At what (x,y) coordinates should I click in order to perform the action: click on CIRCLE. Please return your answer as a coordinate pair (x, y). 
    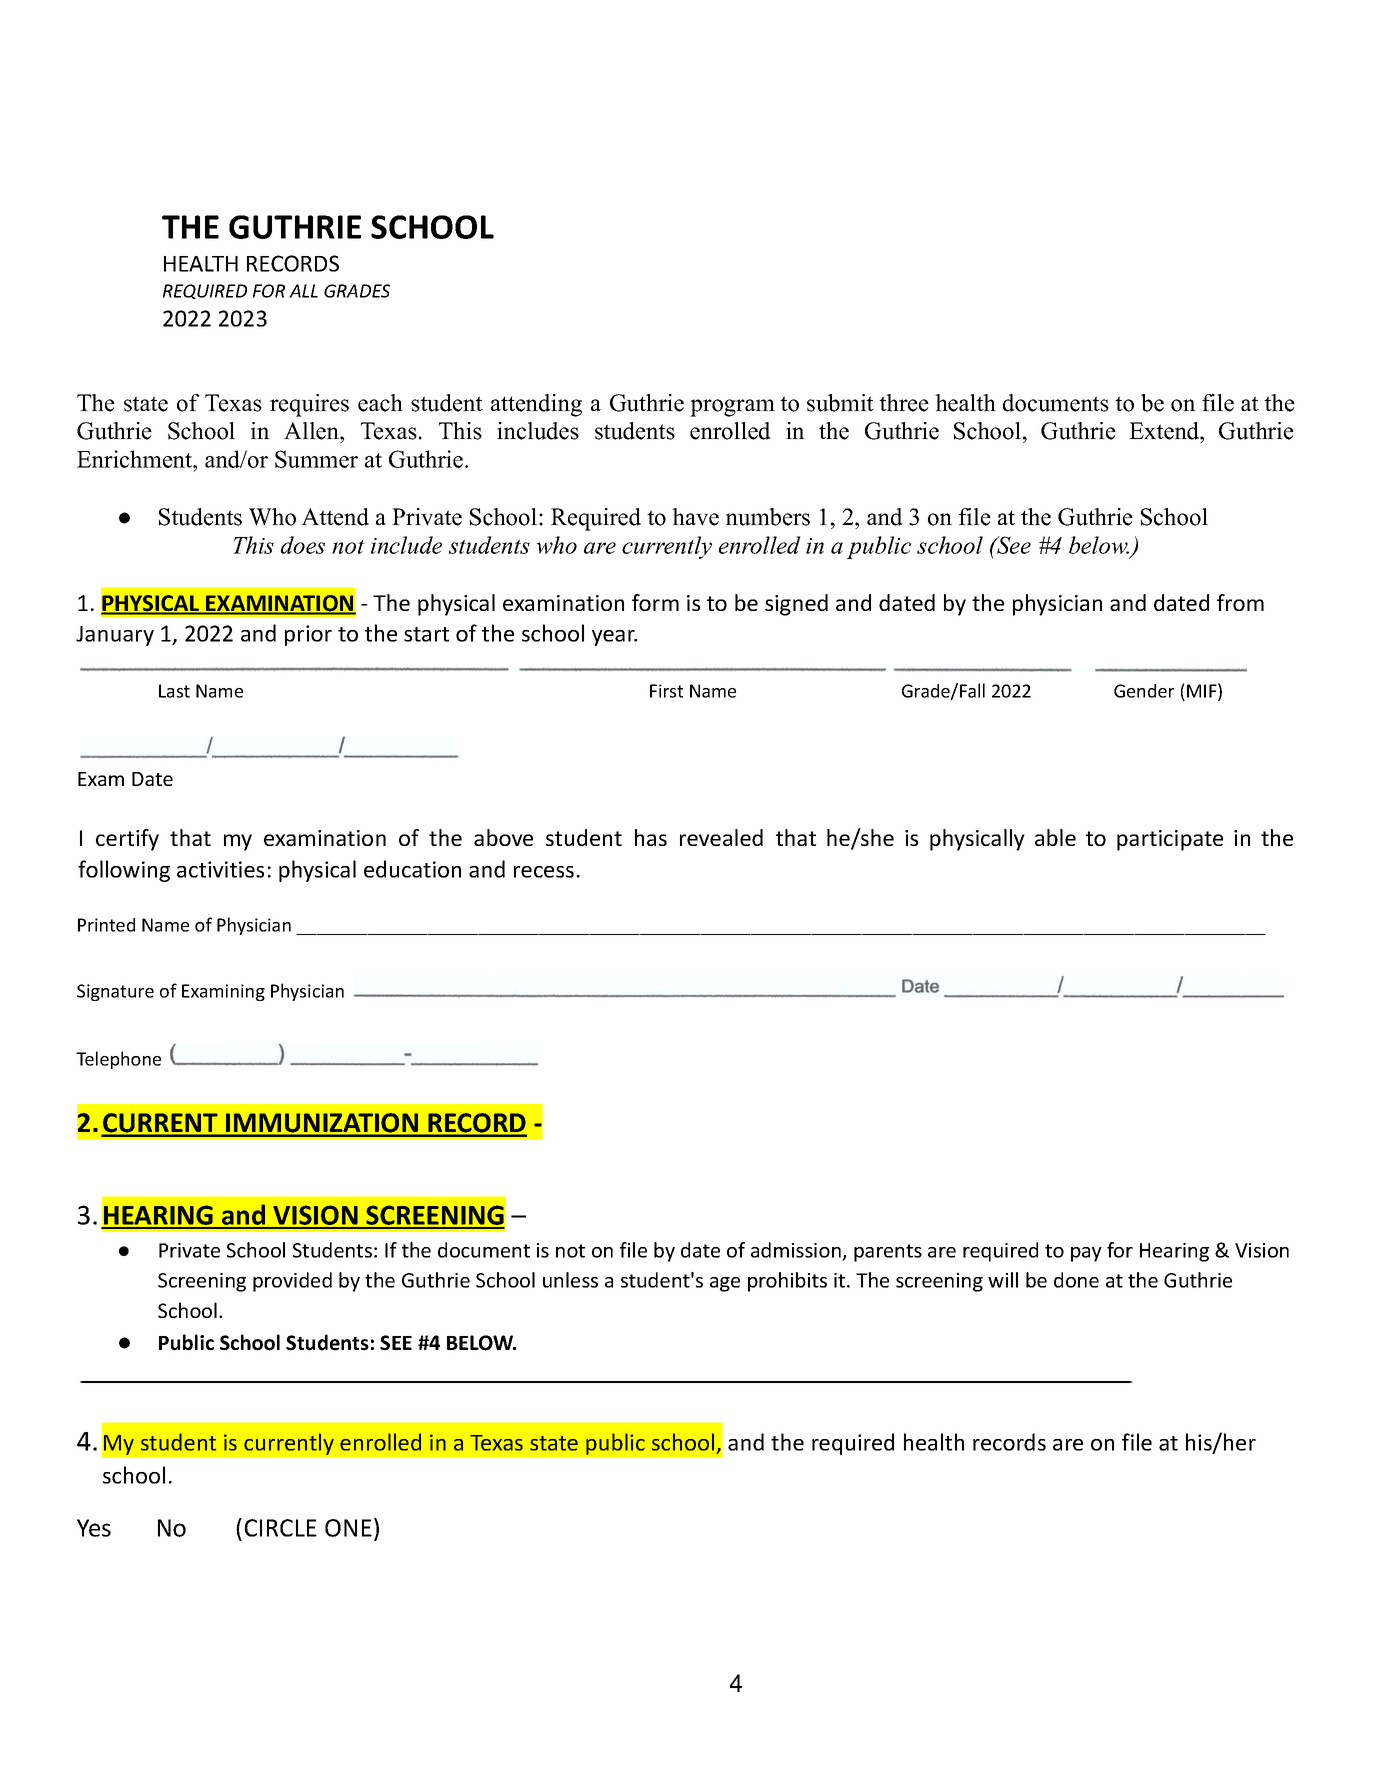
    Looking at the image, I should click on (281, 1528).
